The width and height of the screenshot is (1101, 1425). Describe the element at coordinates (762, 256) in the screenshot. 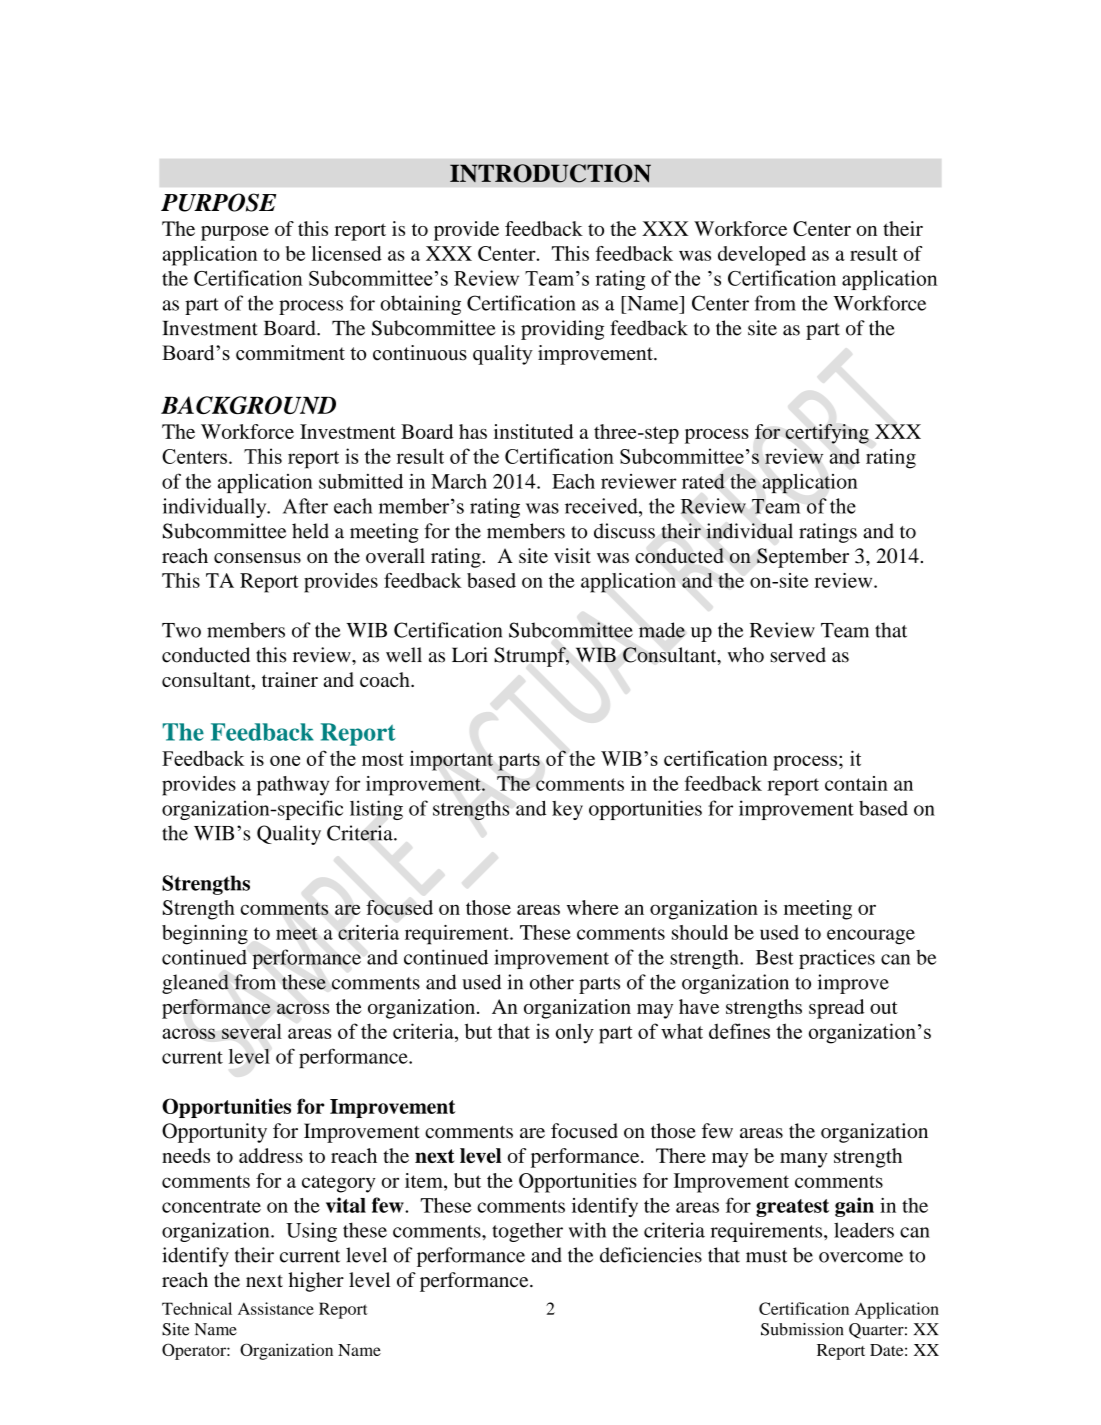

I see `developed` at that location.
